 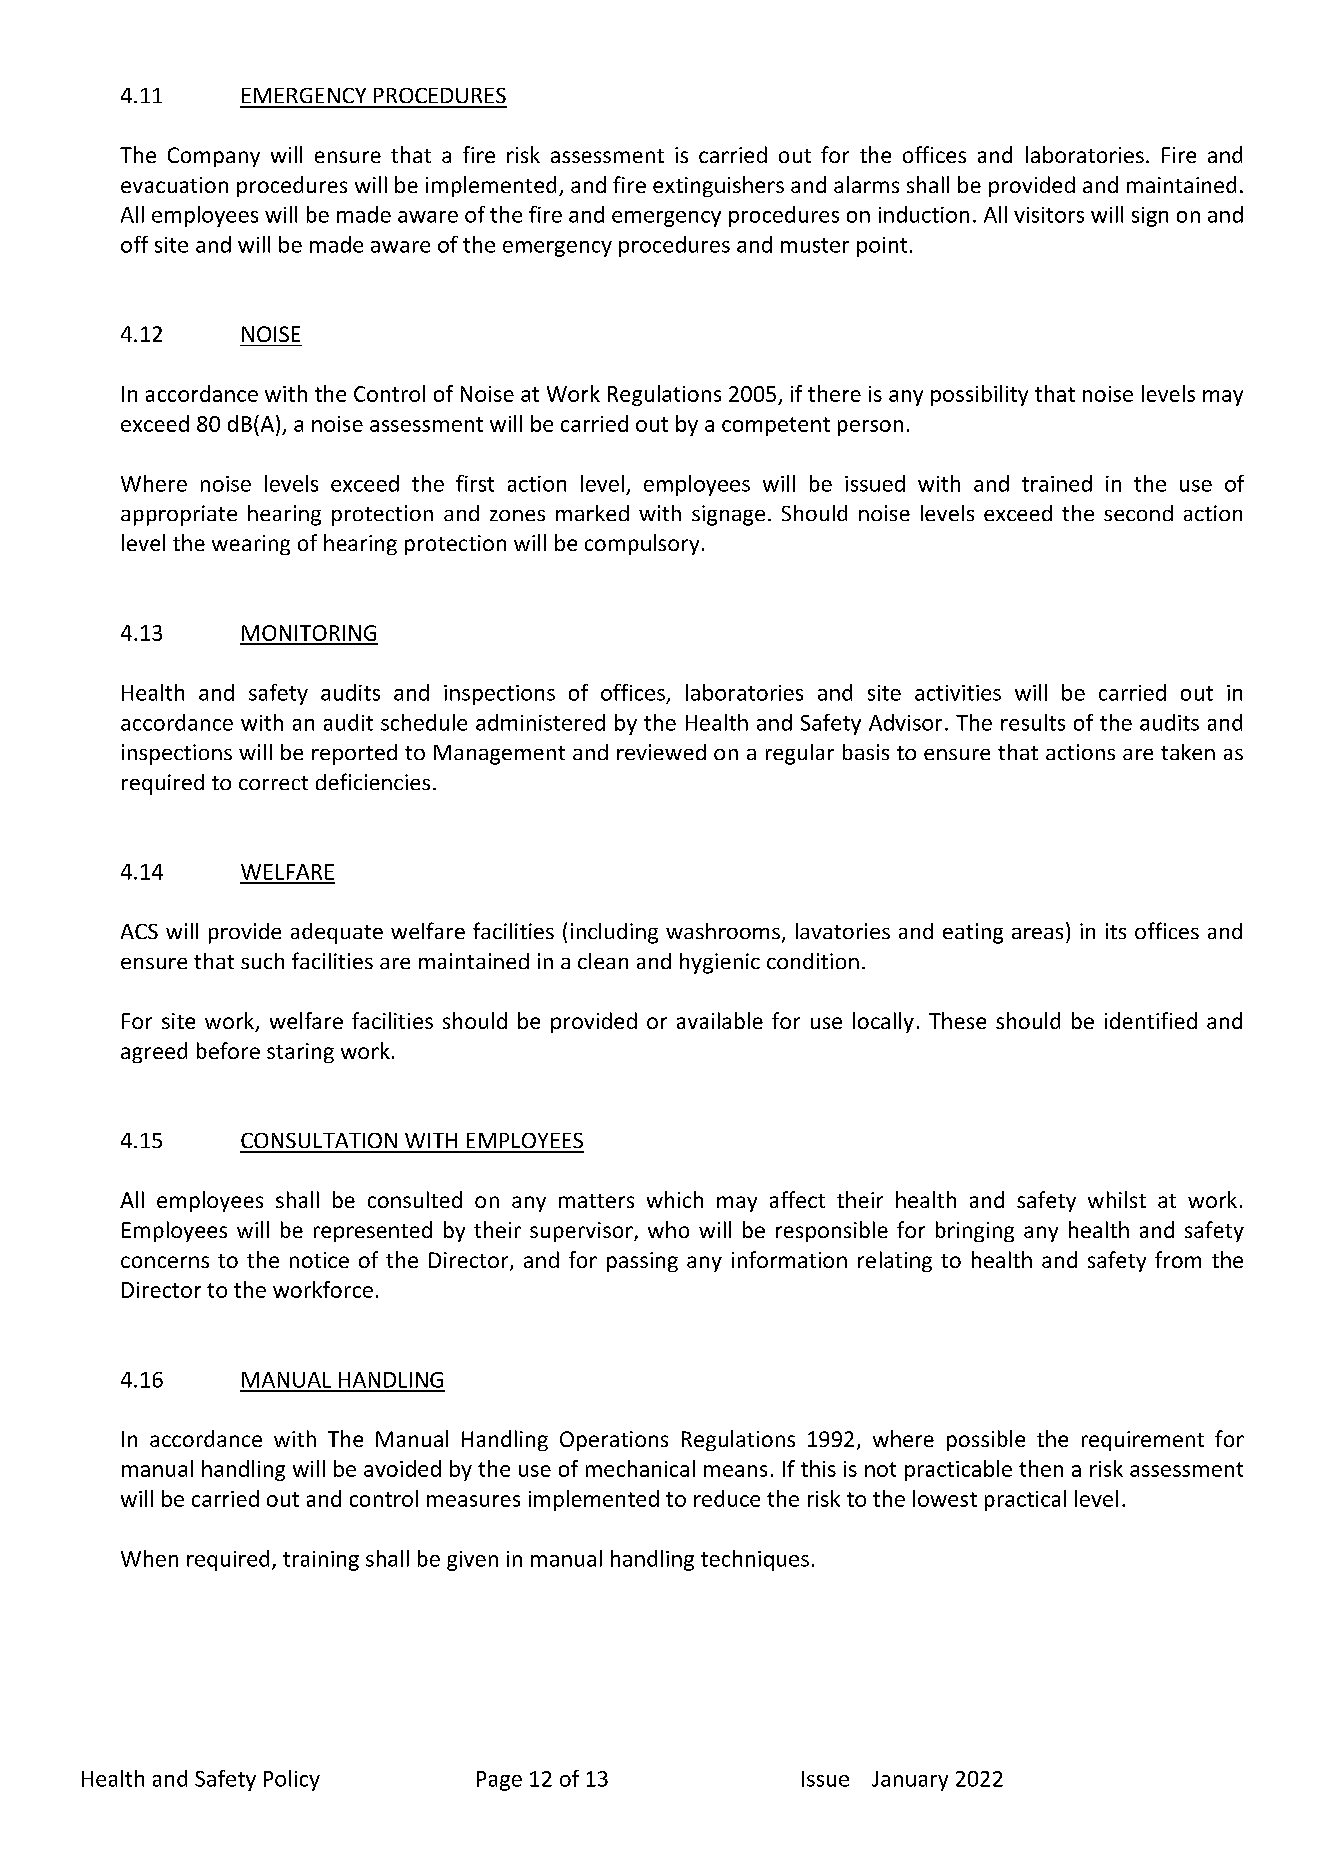 What do you see at coordinates (1049, 215) in the document?
I see `visitors` at bounding box center [1049, 215].
